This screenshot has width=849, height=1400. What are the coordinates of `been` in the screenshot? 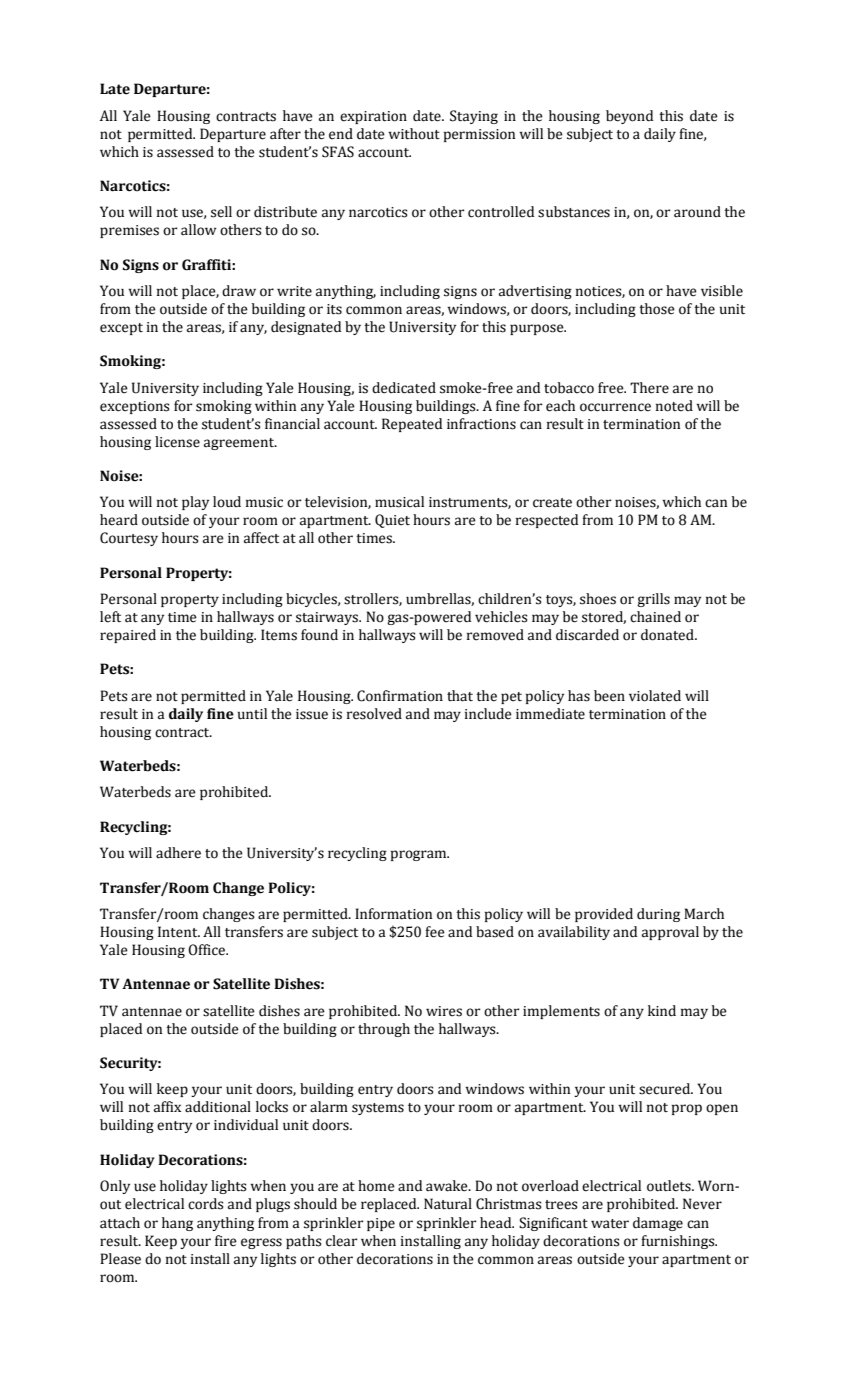 It's located at (609, 696).
